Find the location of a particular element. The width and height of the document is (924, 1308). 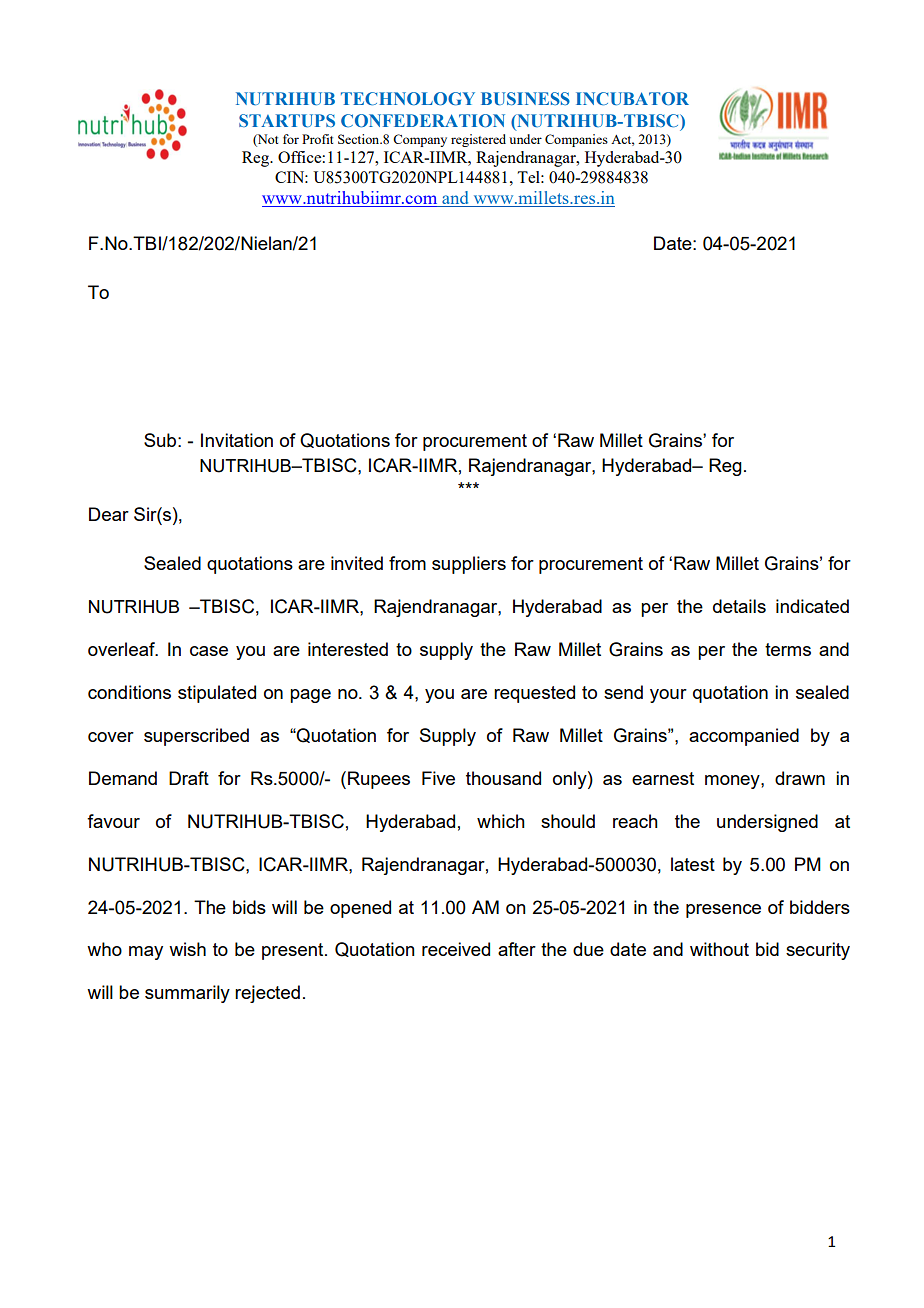

STARTUPS is located at coordinates (287, 120).
